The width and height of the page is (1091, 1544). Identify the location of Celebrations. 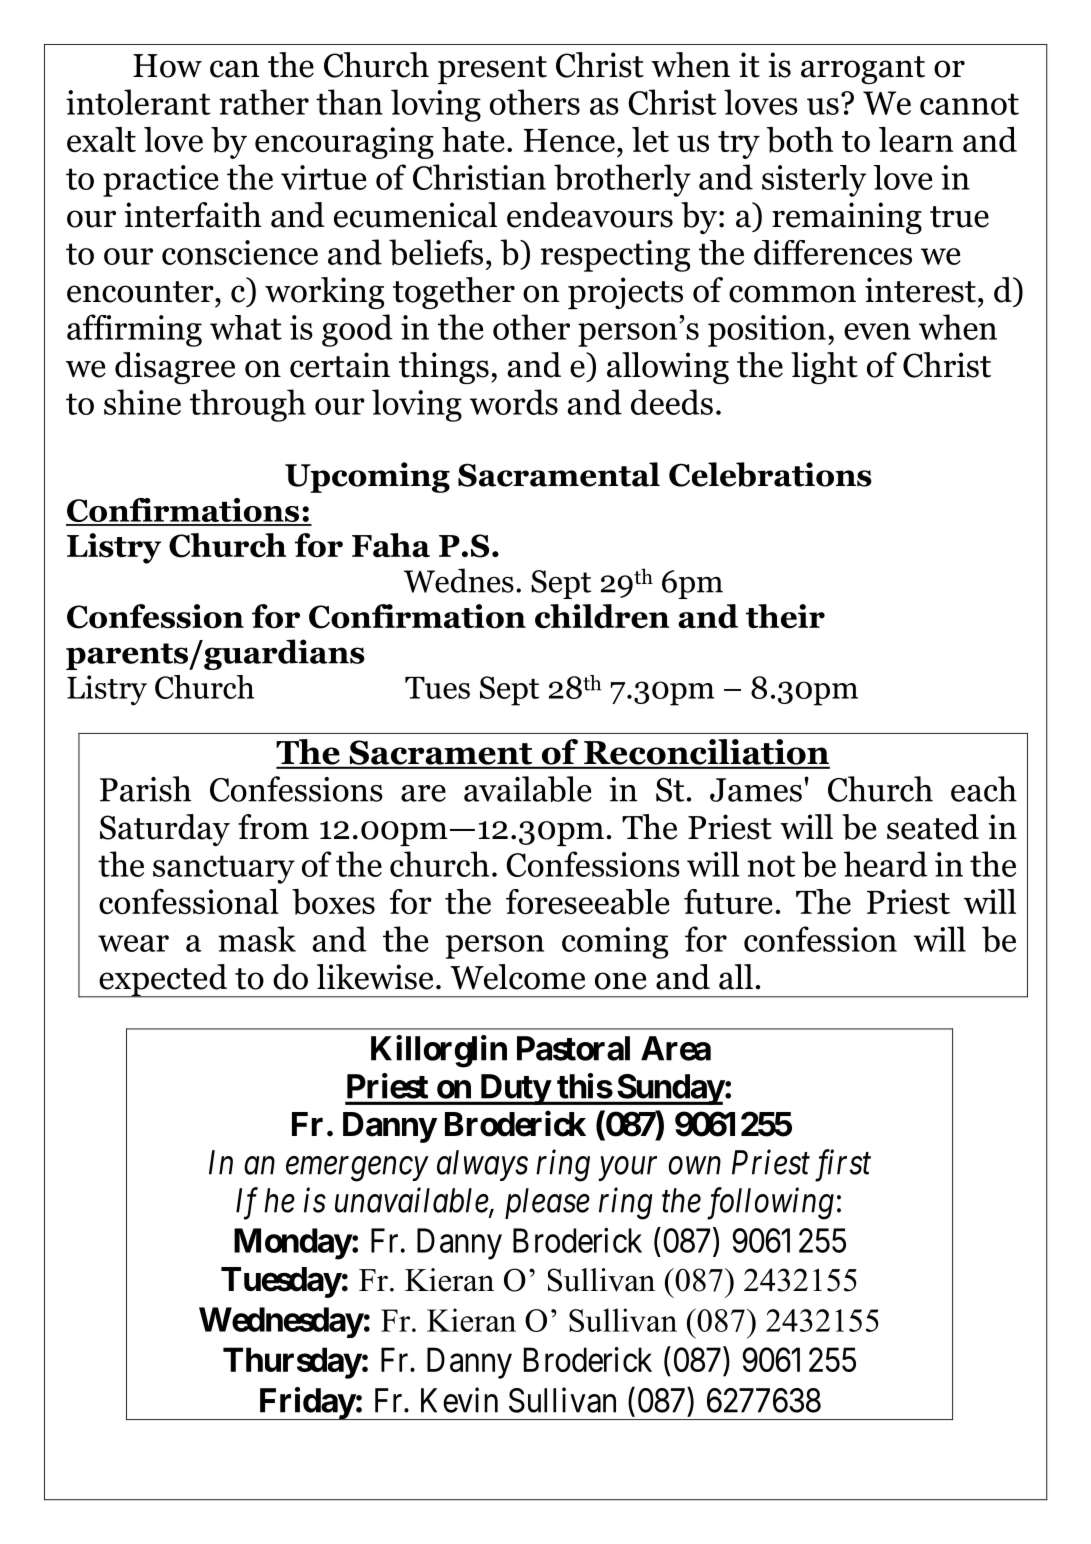
(770, 474).
